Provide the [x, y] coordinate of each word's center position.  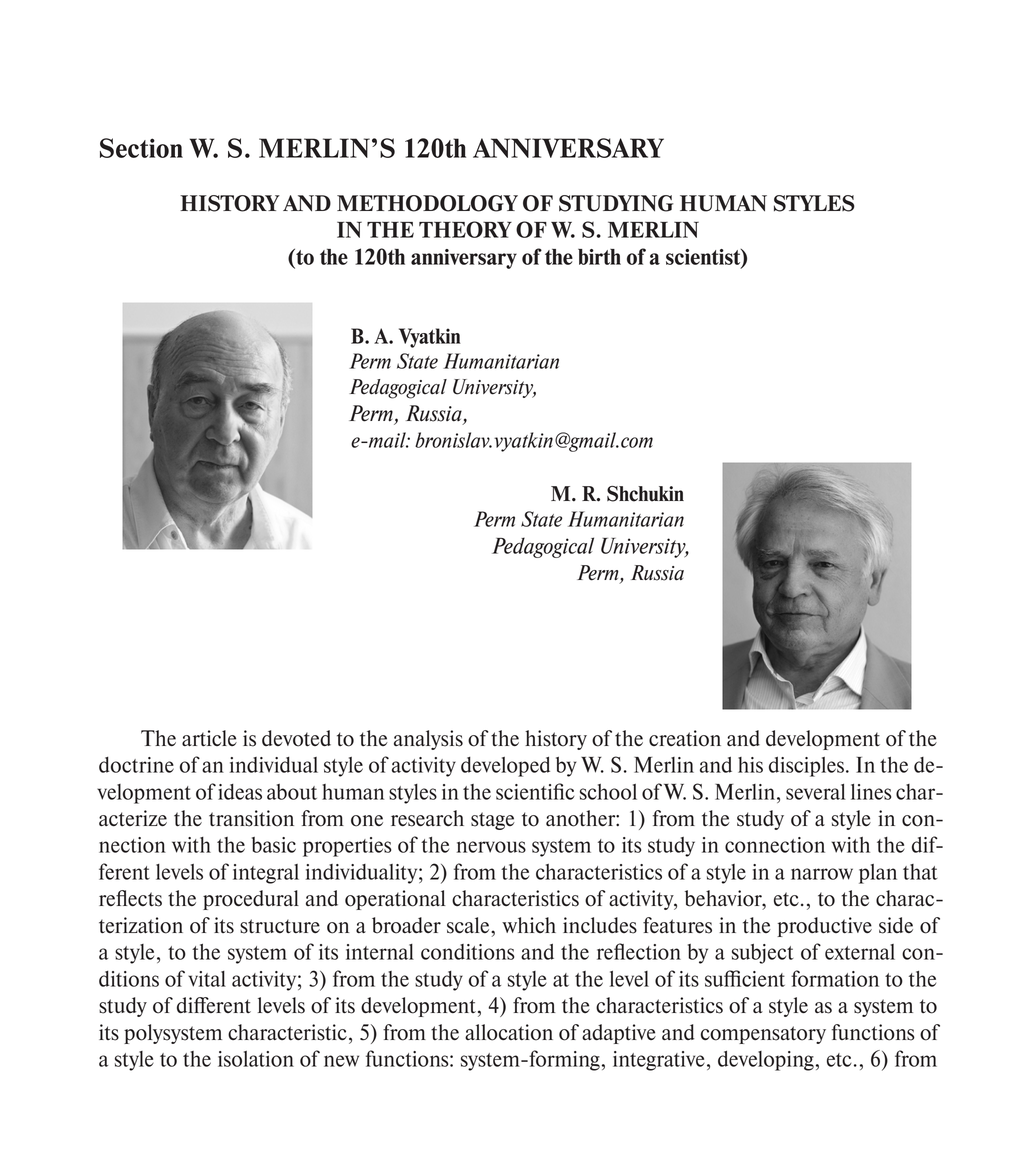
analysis [428, 740]
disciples [806, 767]
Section [141, 148]
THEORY [465, 229]
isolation [256, 1059]
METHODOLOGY [427, 203]
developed [505, 767]
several [816, 792]
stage [493, 821]
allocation [509, 1032]
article [209, 738]
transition [251, 818]
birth [599, 257]
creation [685, 738]
